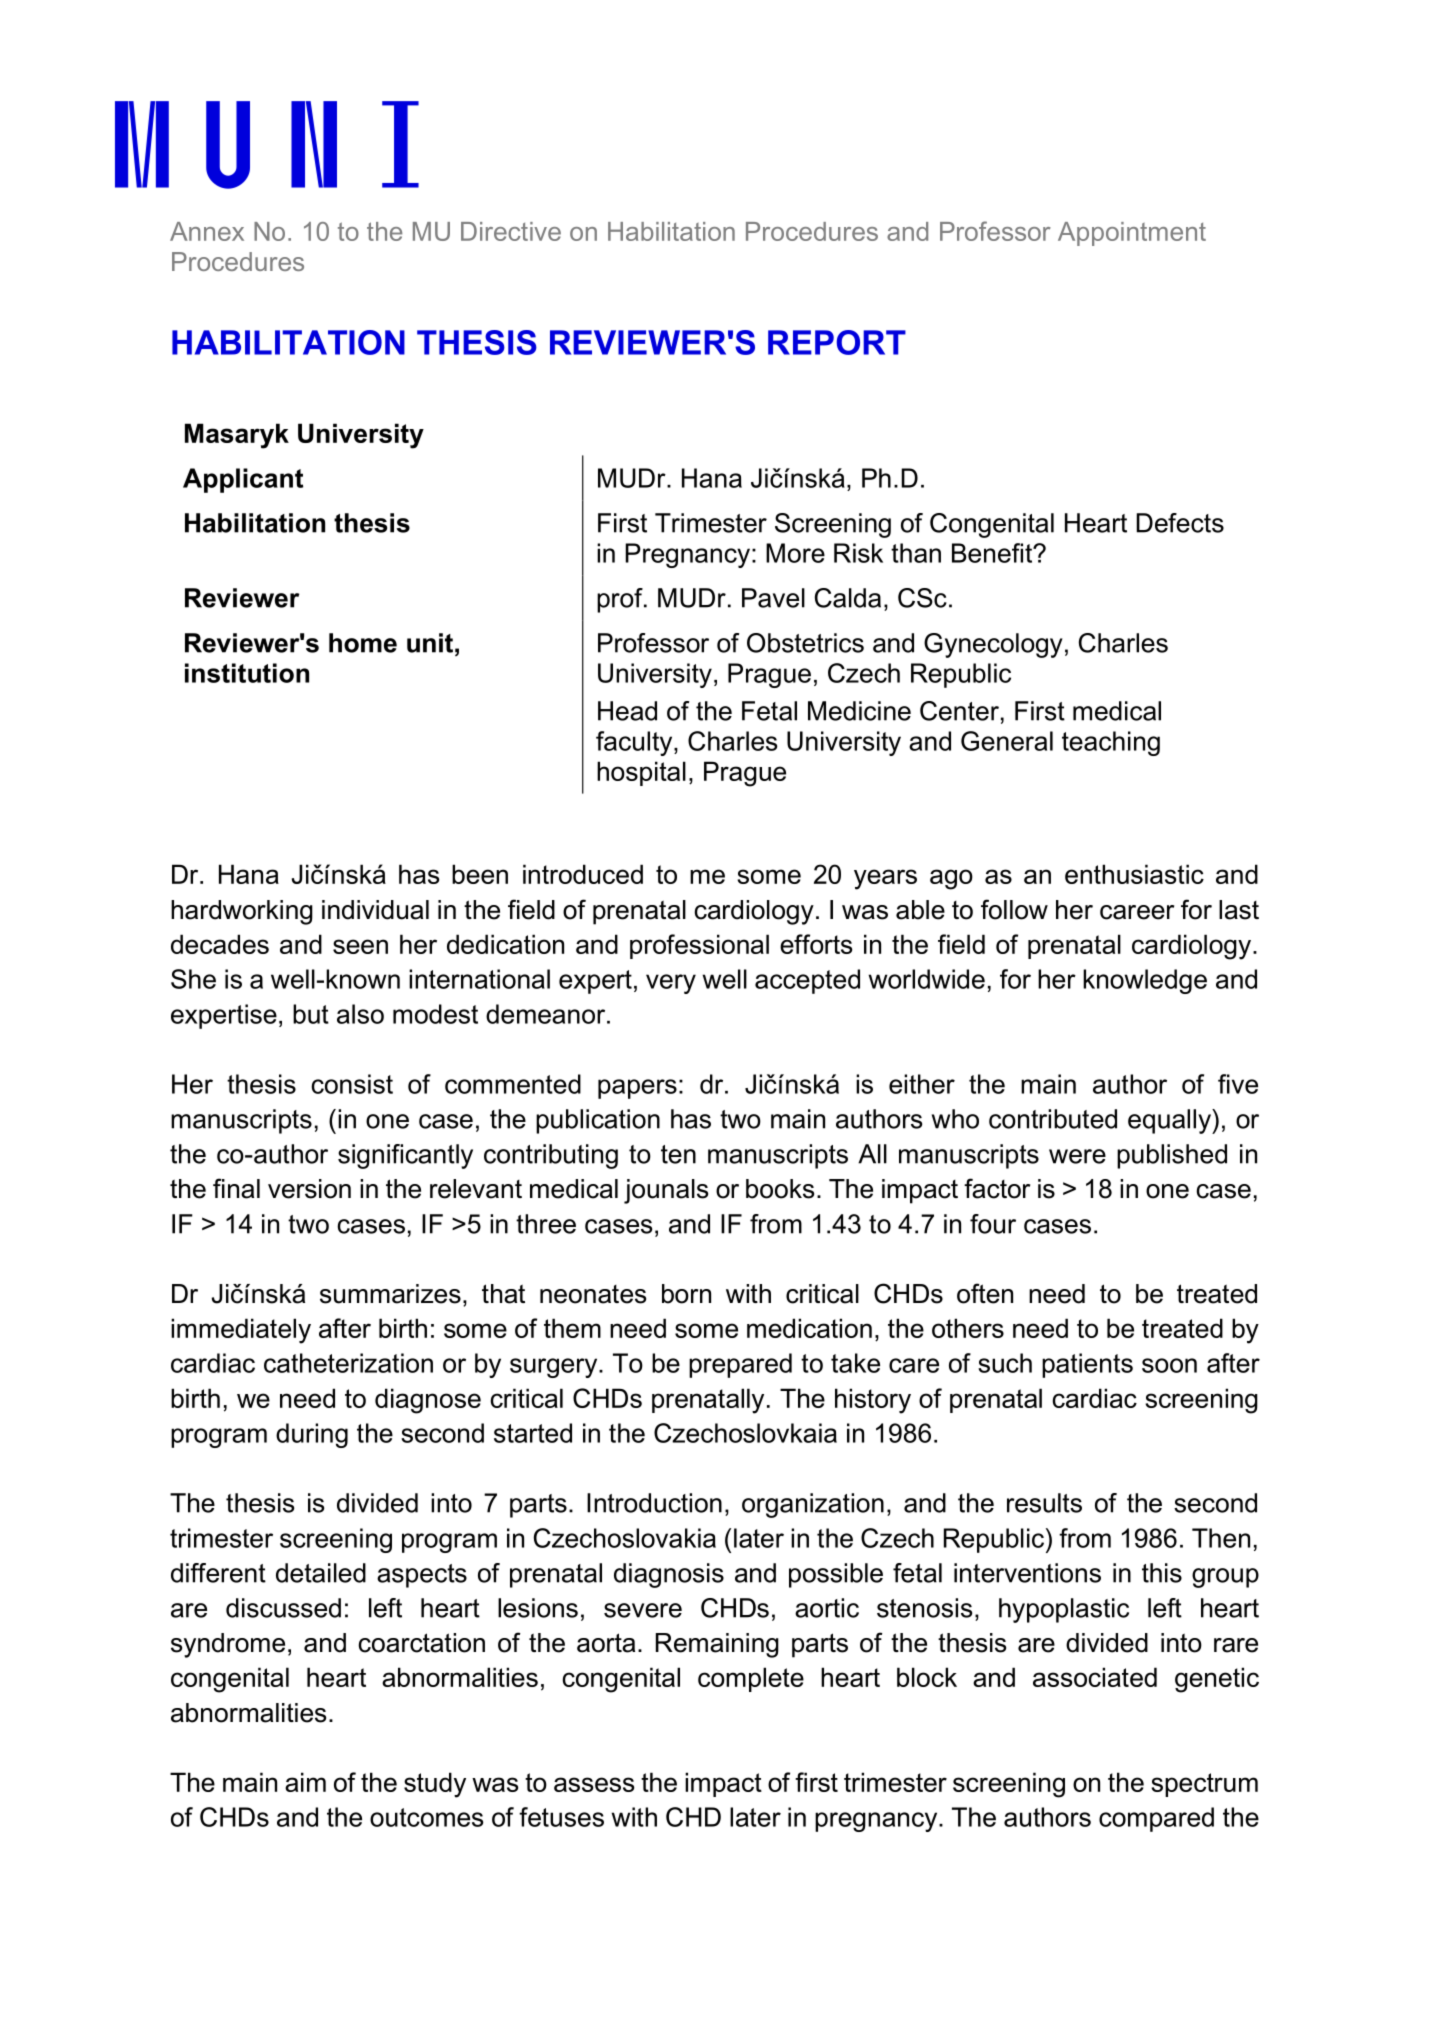 This document has width=1429, height=2021. I want to click on REPORT, so click(837, 342).
